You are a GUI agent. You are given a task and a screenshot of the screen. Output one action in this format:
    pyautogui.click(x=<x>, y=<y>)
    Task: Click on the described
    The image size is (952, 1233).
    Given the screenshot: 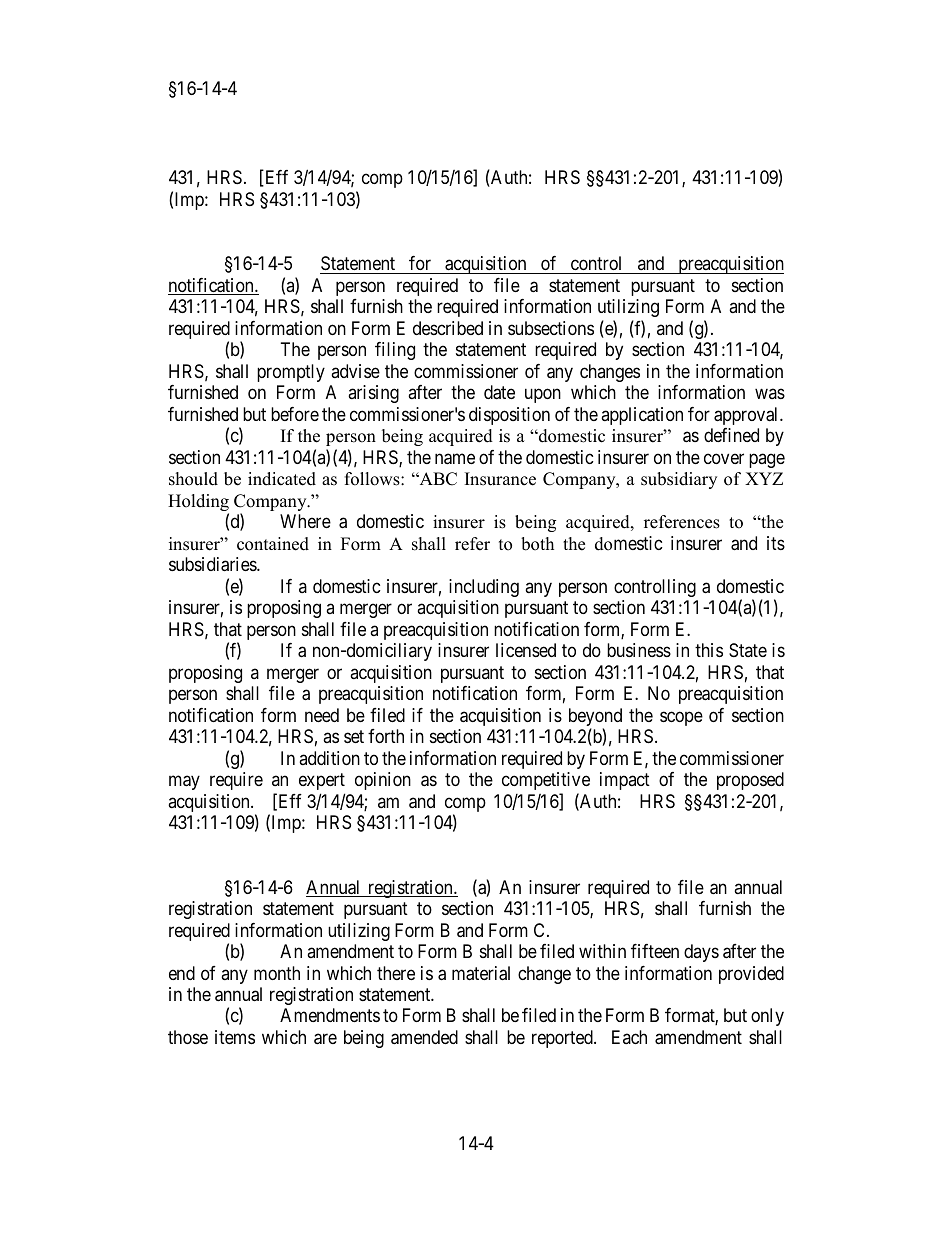 What is the action you would take?
    pyautogui.click(x=448, y=328)
